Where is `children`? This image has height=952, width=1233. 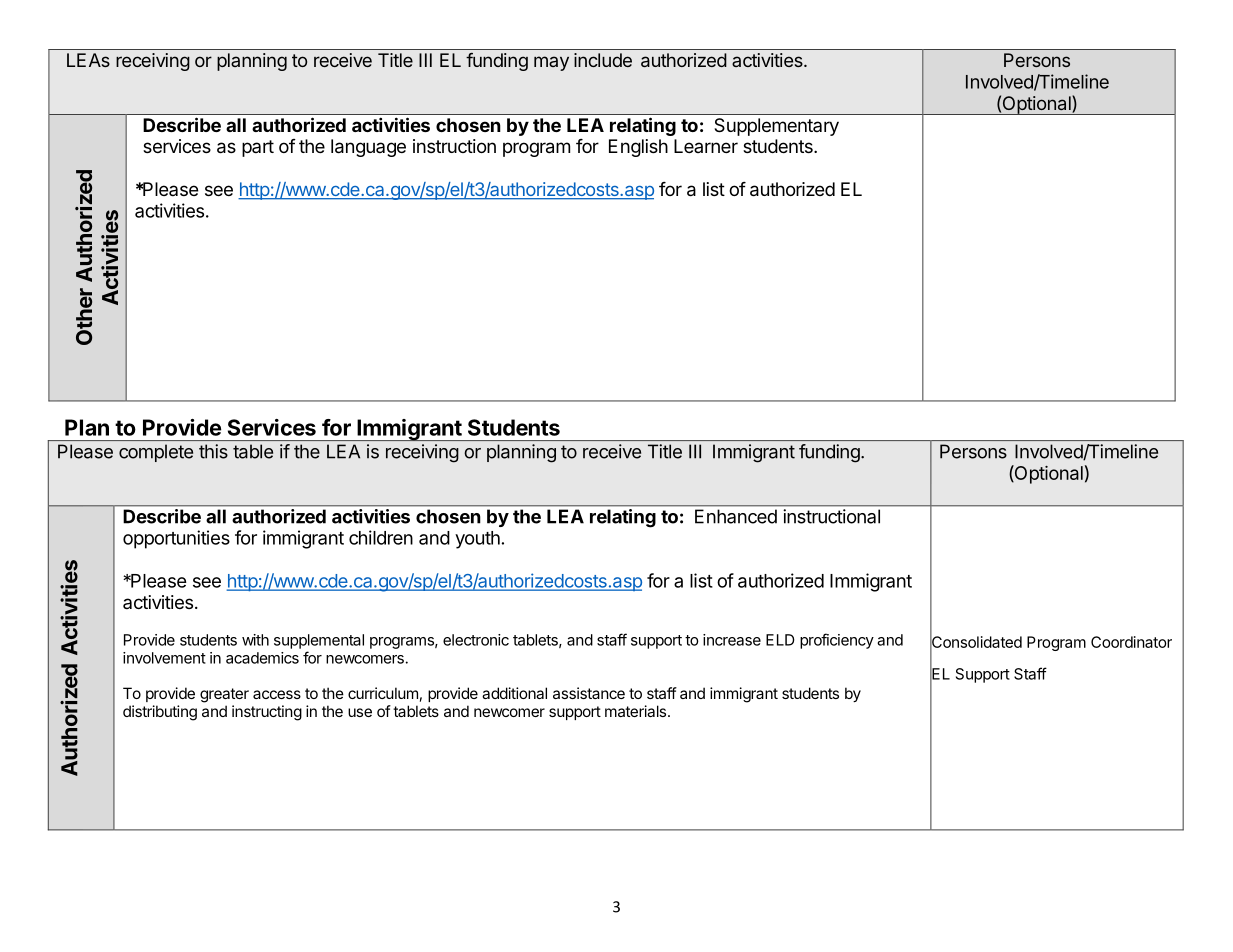
children is located at coordinates (381, 537).
